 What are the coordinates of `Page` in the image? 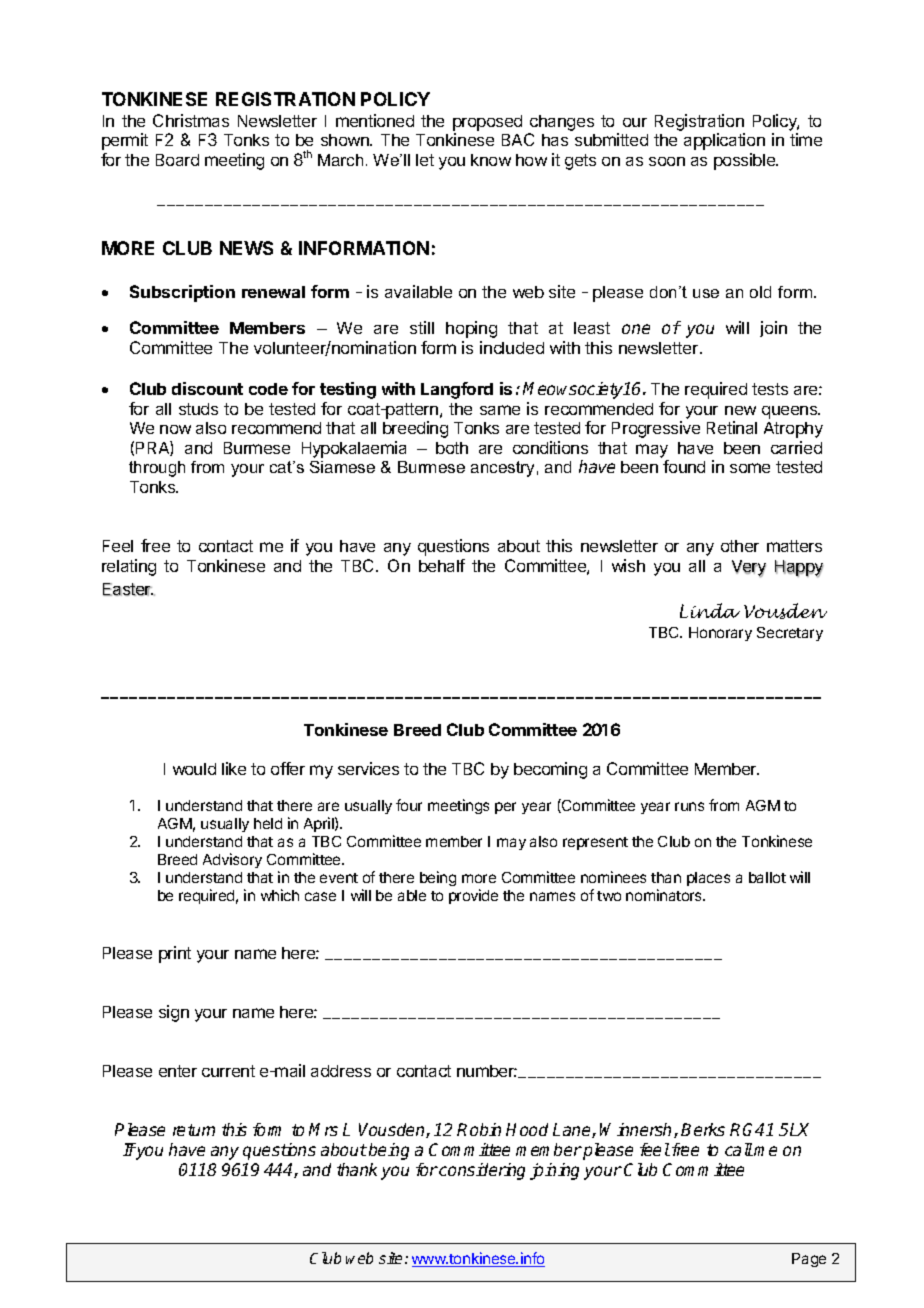 It's located at (809, 1260).
